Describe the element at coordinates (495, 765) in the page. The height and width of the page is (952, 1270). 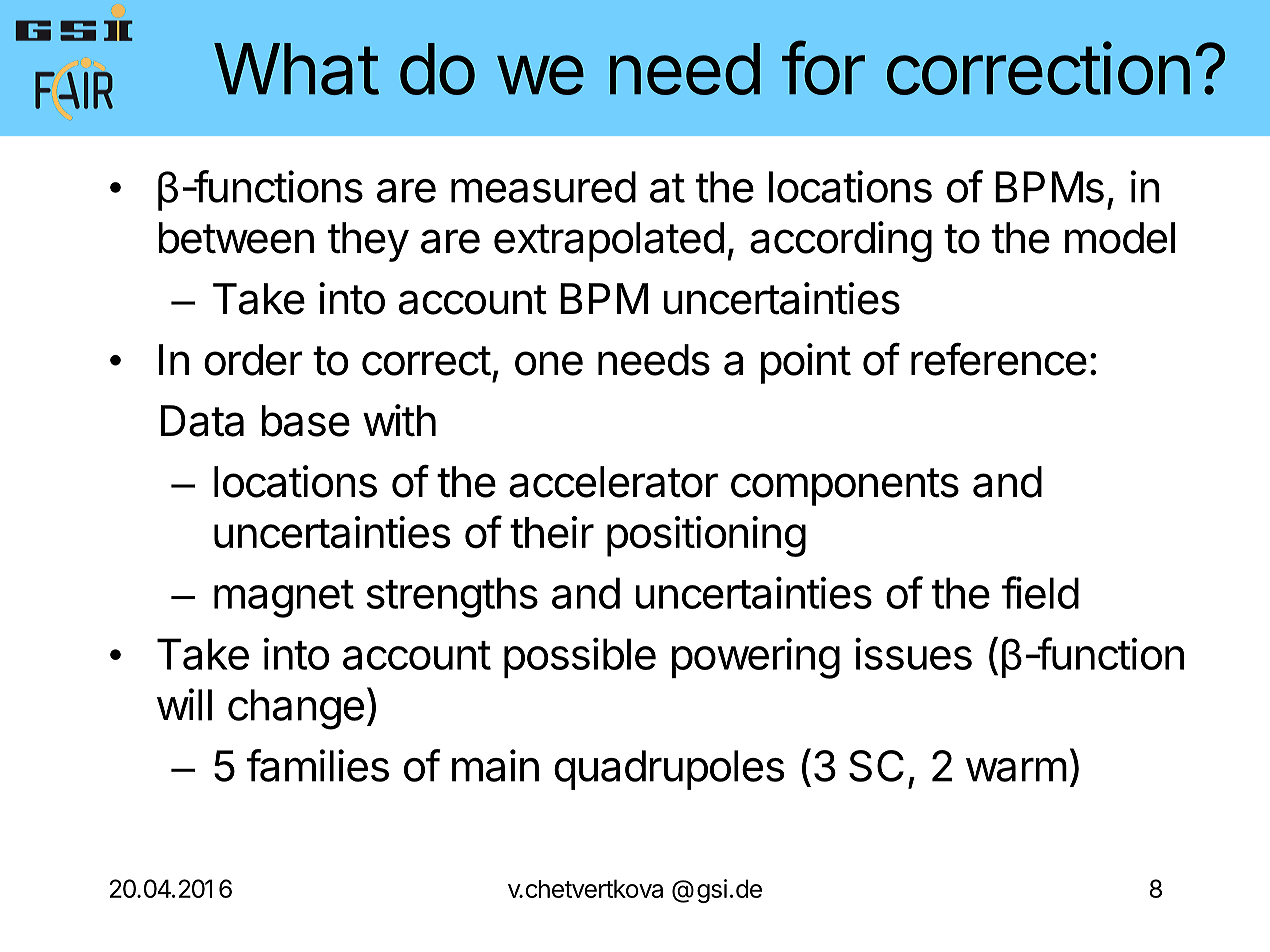
I see `main` at that location.
